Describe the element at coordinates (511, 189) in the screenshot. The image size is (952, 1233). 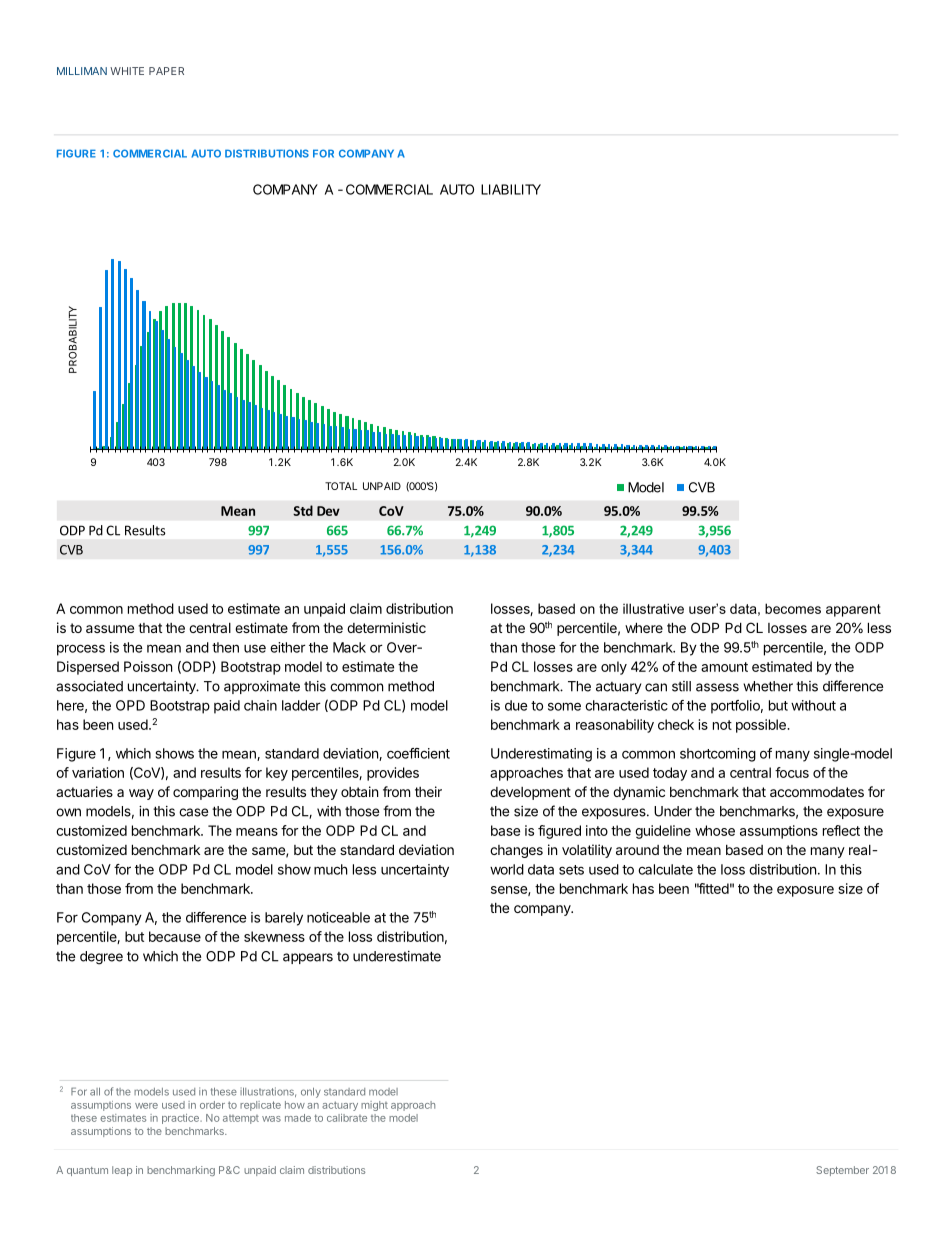
I see `LIABILITY` at that location.
